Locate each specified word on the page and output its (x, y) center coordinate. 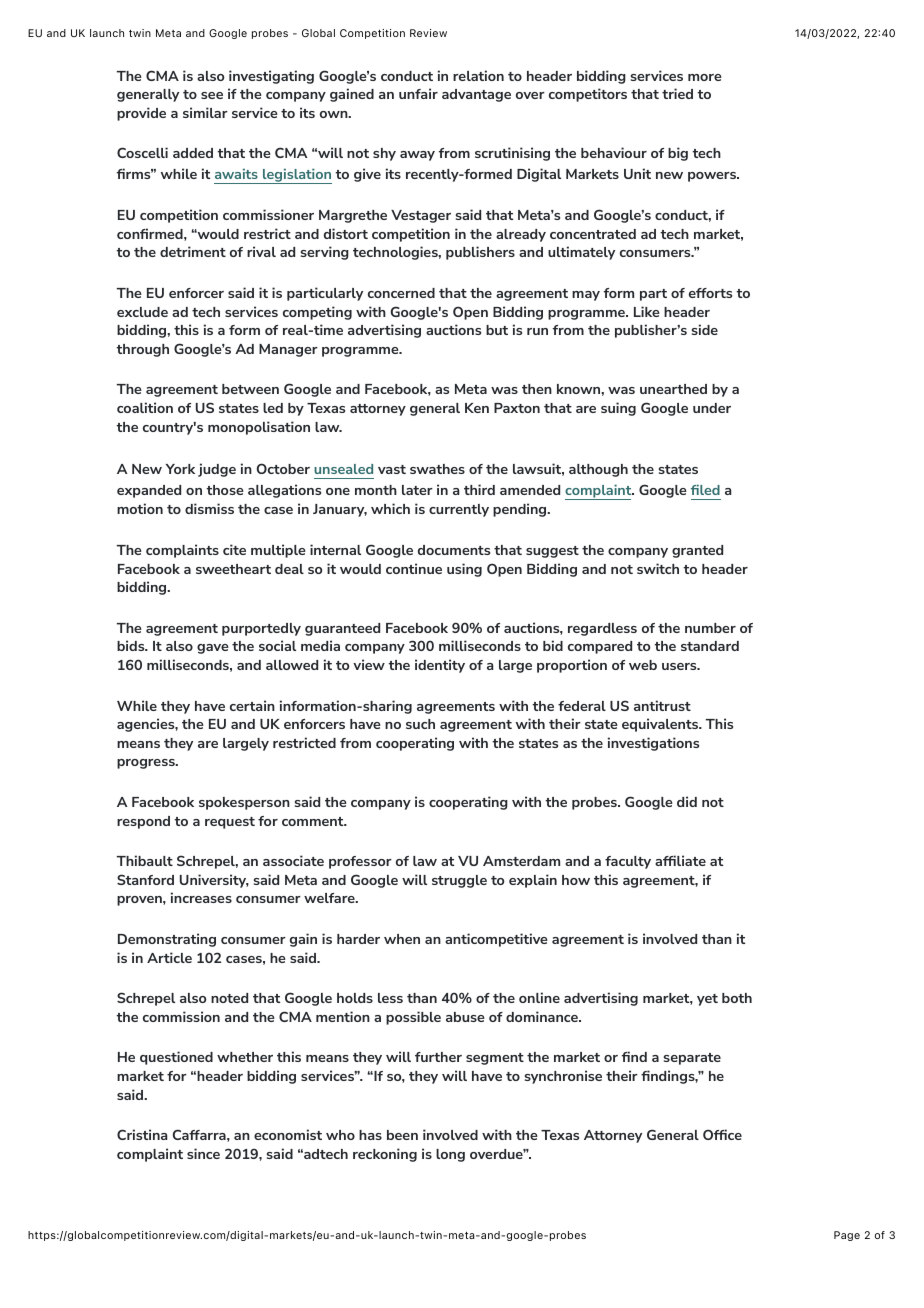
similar (205, 112)
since (203, 1153)
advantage (476, 95)
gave (213, 649)
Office (722, 1134)
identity (440, 666)
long (450, 1155)
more (705, 77)
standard (710, 646)
